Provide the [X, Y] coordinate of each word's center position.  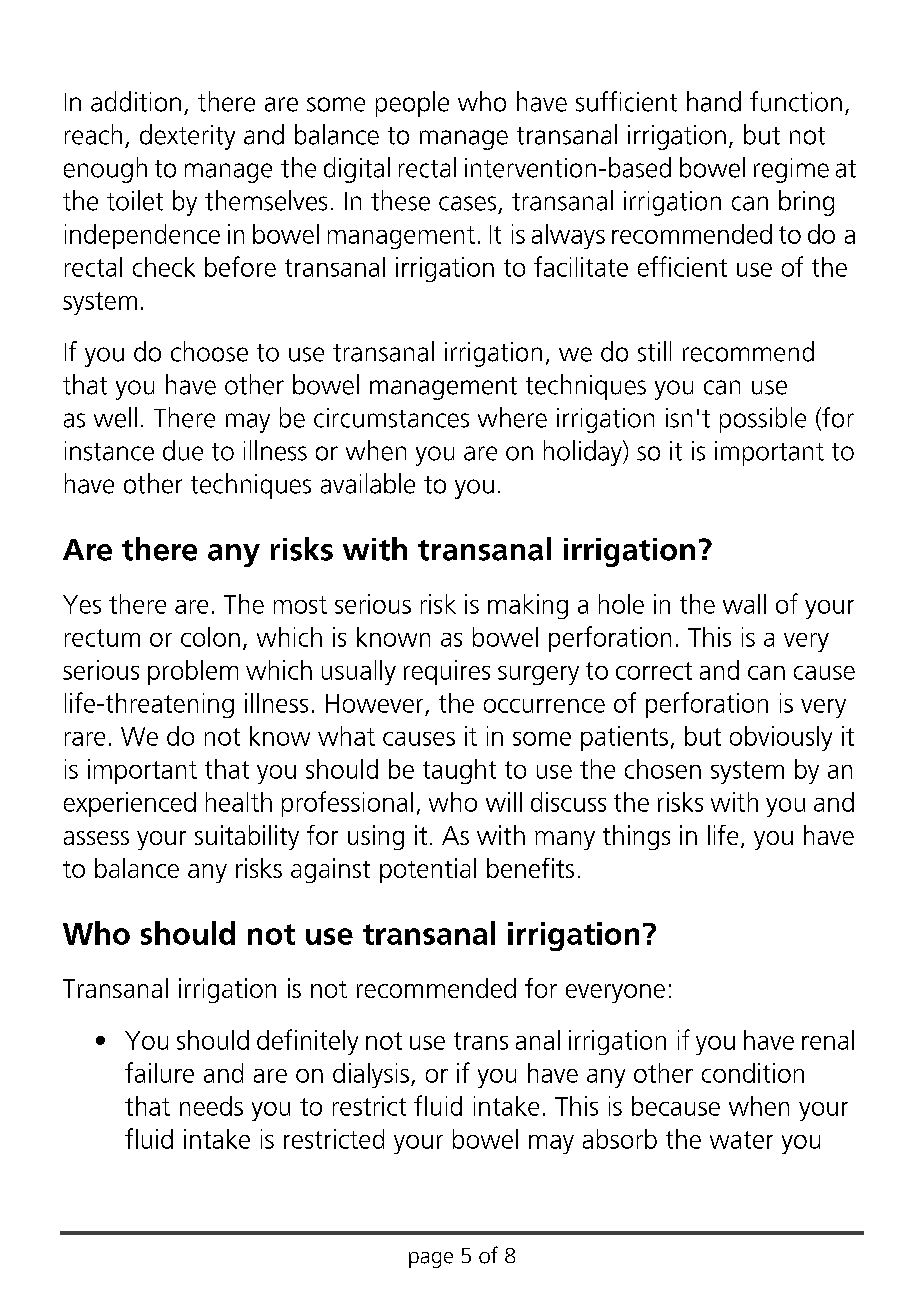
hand [714, 101]
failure [159, 1072]
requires [447, 672]
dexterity [187, 137]
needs [211, 1106]
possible [763, 420]
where [512, 417]
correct [654, 671]
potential [428, 870]
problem [193, 672]
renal [828, 1040]
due [183, 450]
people [412, 104]
